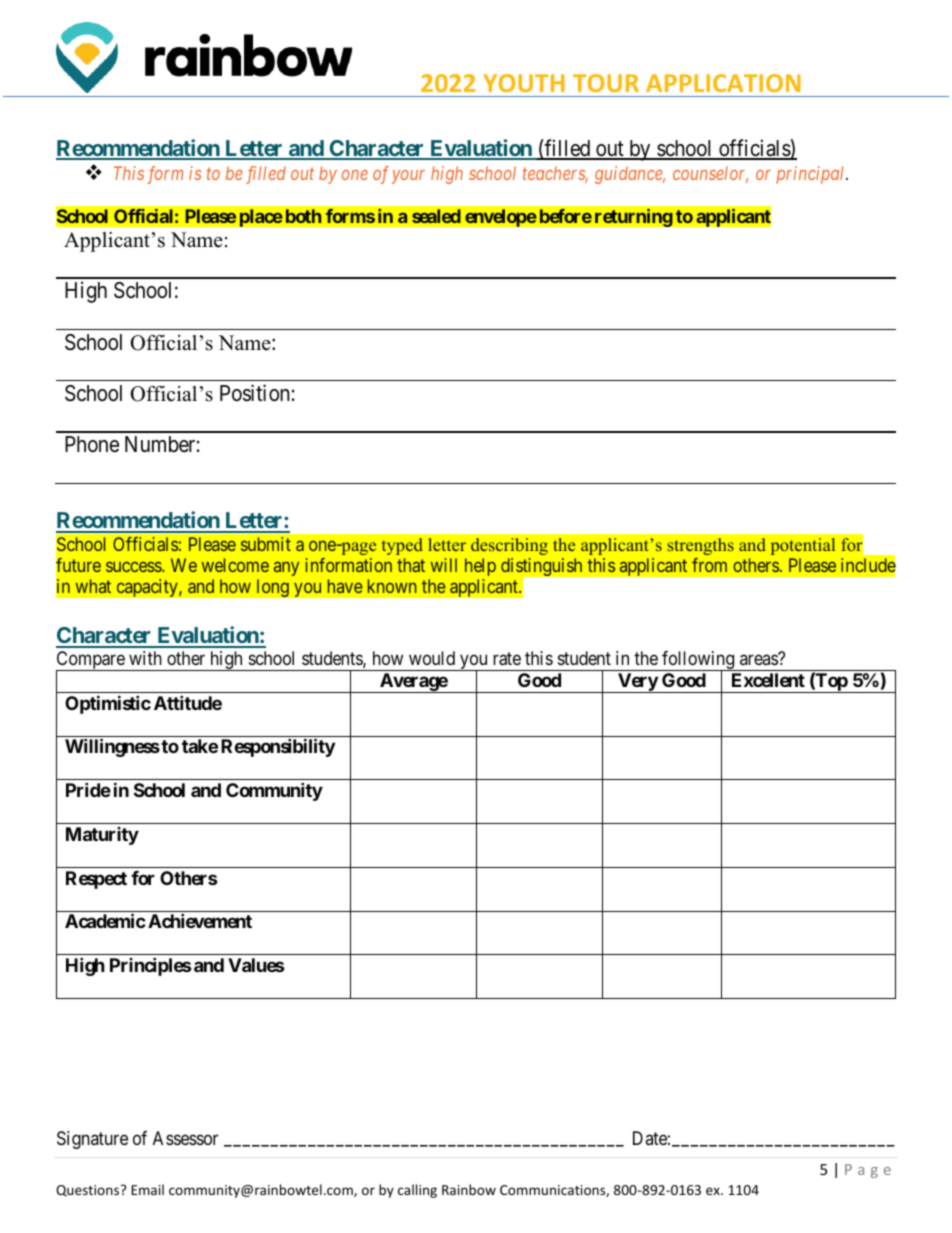 This screenshot has height=1233, width=952. What do you see at coordinates (723, 83) in the screenshot?
I see `APPLICATION` at bounding box center [723, 83].
